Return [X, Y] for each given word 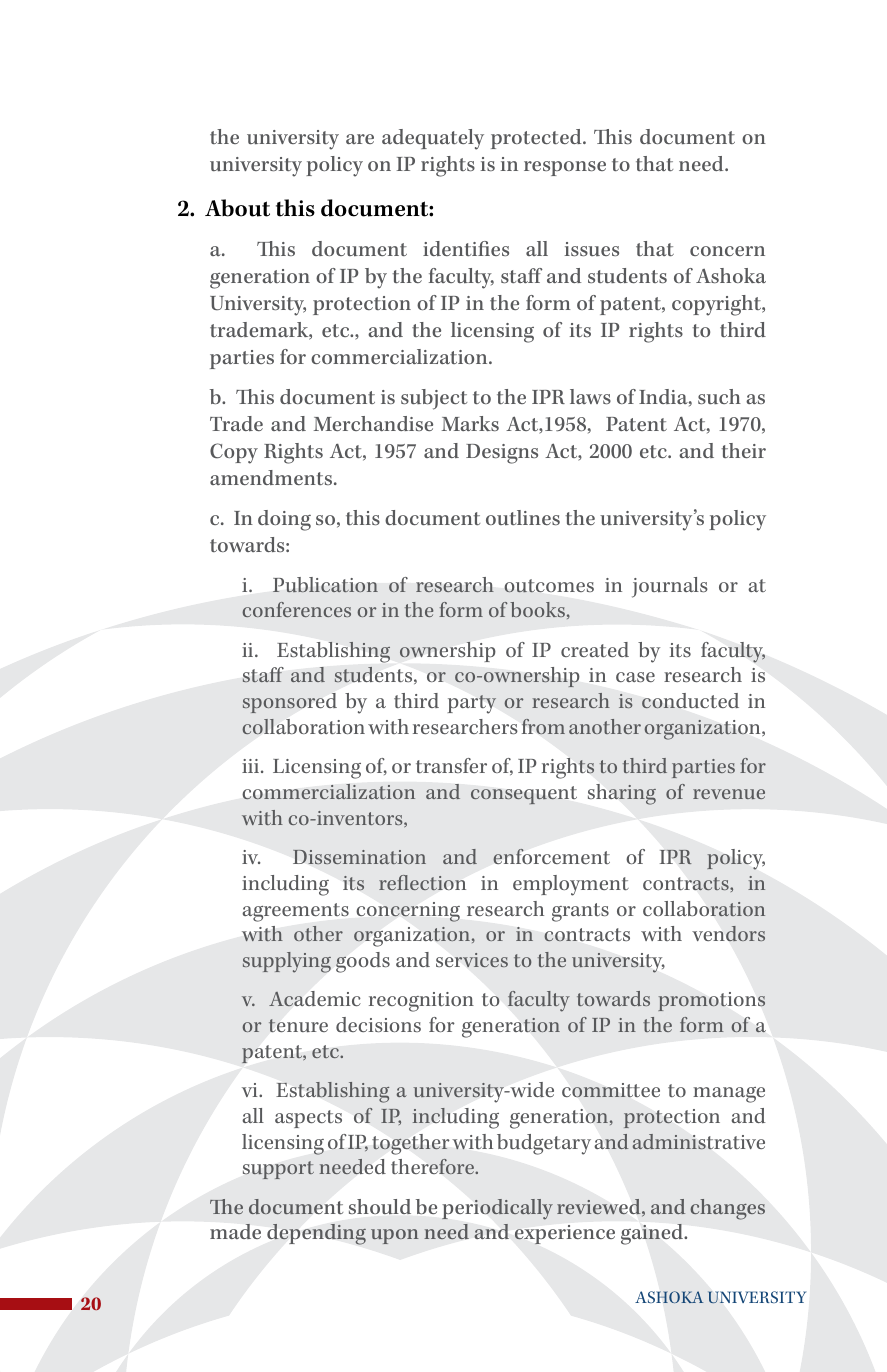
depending [316, 1234]
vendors [729, 933]
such [719, 396]
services [472, 960]
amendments [272, 477]
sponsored [290, 703]
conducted [690, 701]
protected [537, 139]
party [472, 704]
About [237, 208]
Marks [470, 423]
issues [592, 249]
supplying [287, 962]
